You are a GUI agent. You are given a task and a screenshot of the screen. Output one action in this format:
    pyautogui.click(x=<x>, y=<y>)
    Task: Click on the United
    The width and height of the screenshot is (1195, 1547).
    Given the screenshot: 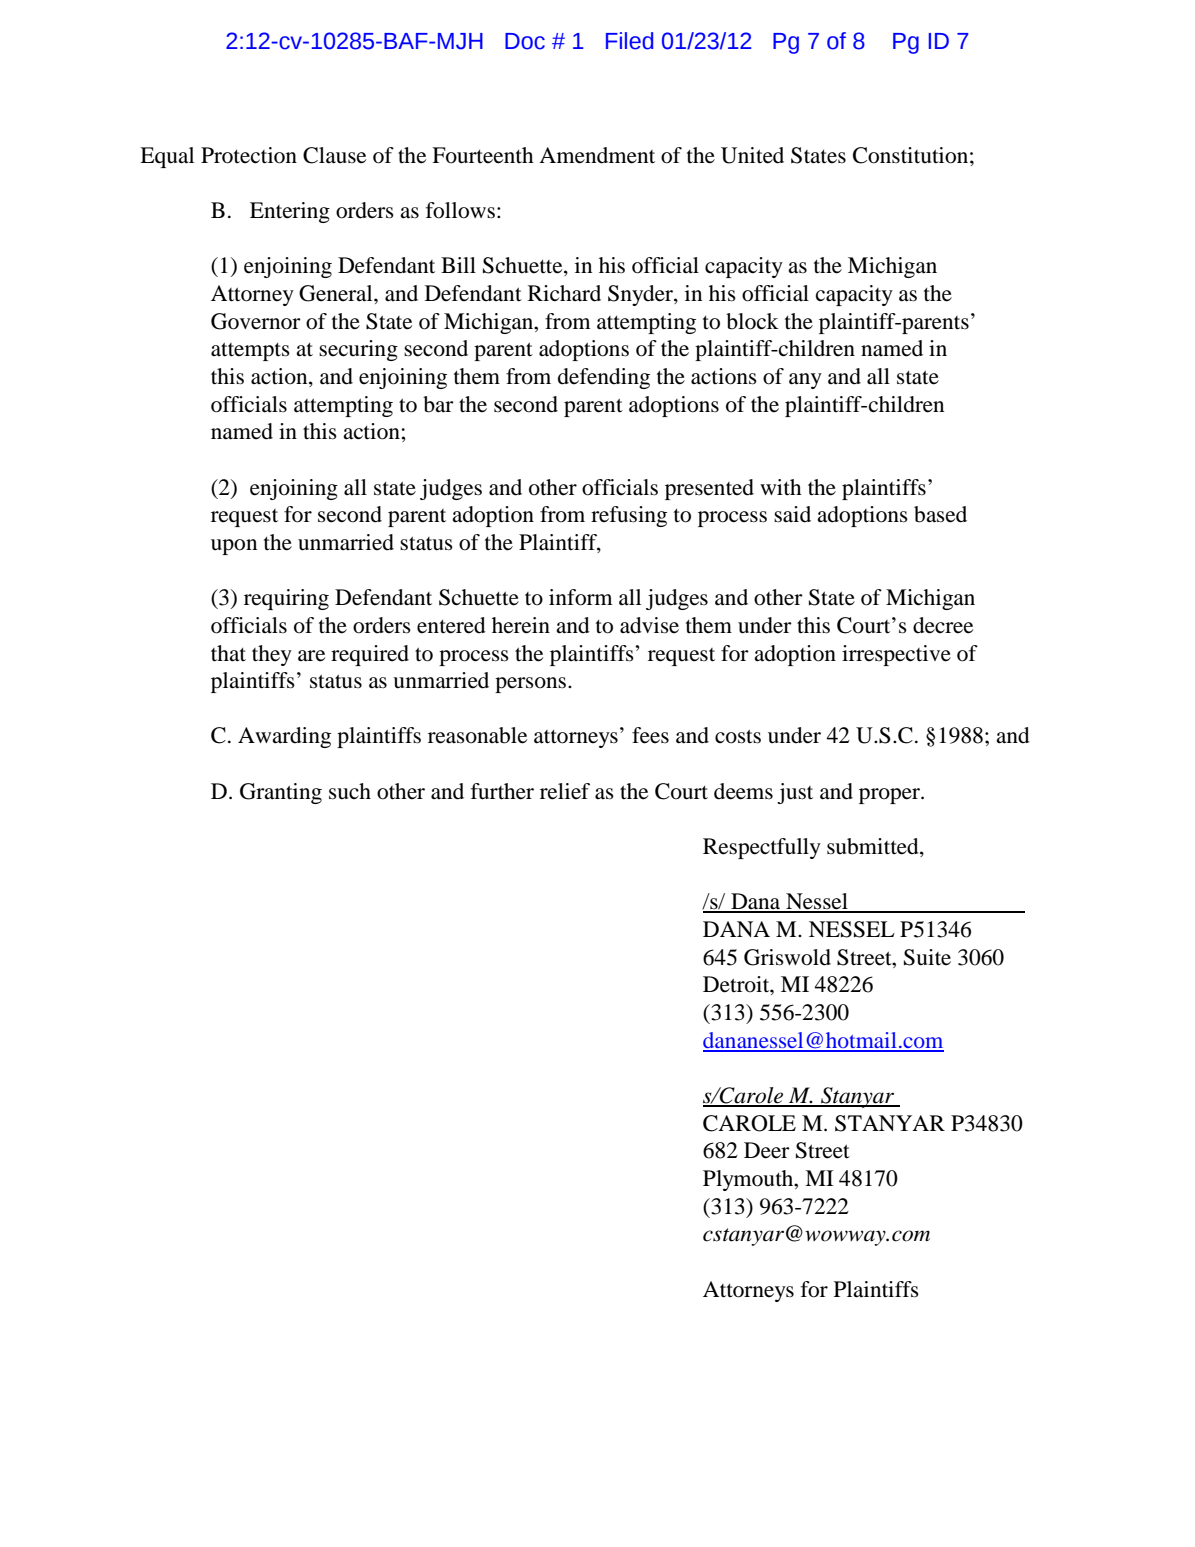 What is the action you would take?
    pyautogui.click(x=752, y=155)
